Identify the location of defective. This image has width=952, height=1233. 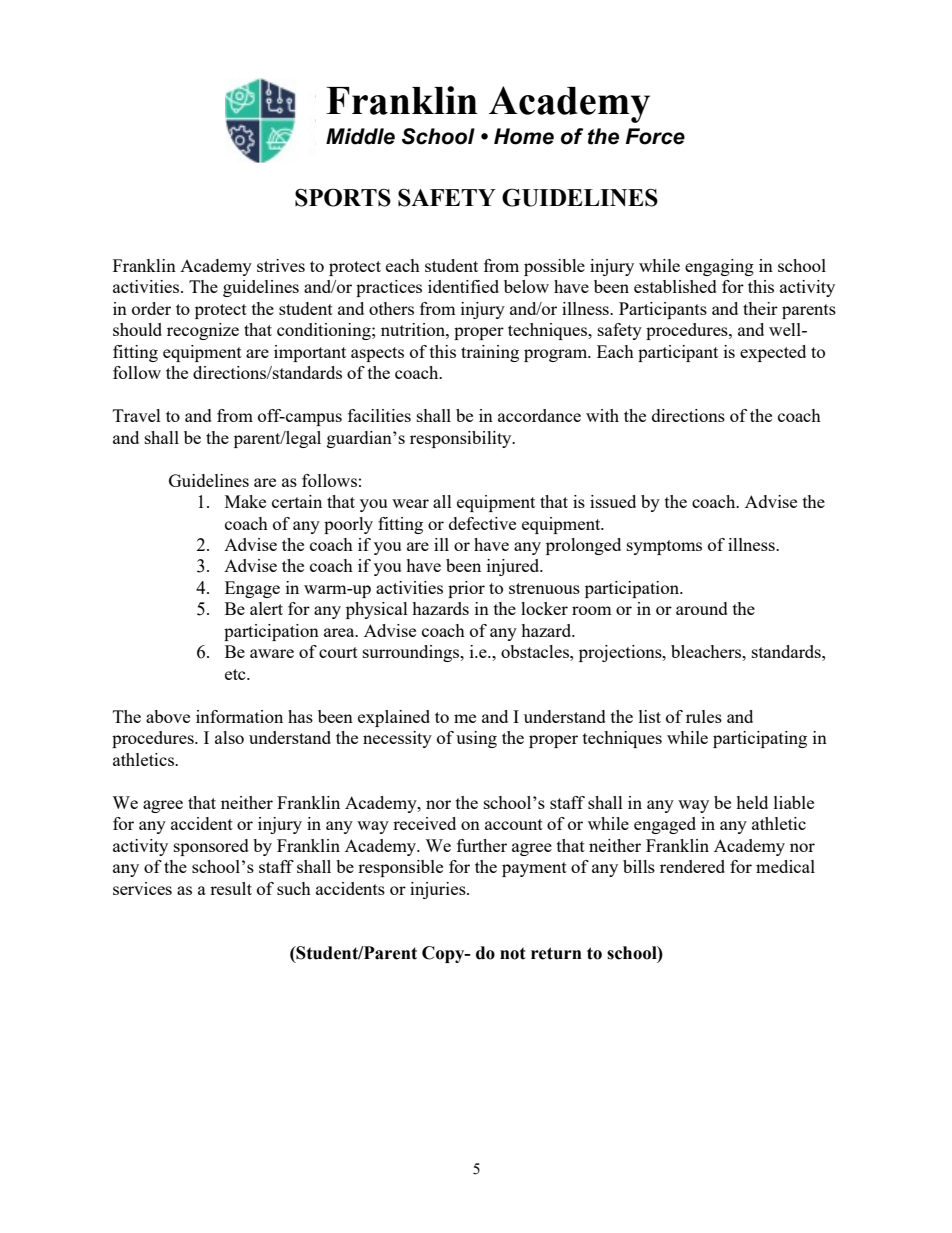
(482, 523).
